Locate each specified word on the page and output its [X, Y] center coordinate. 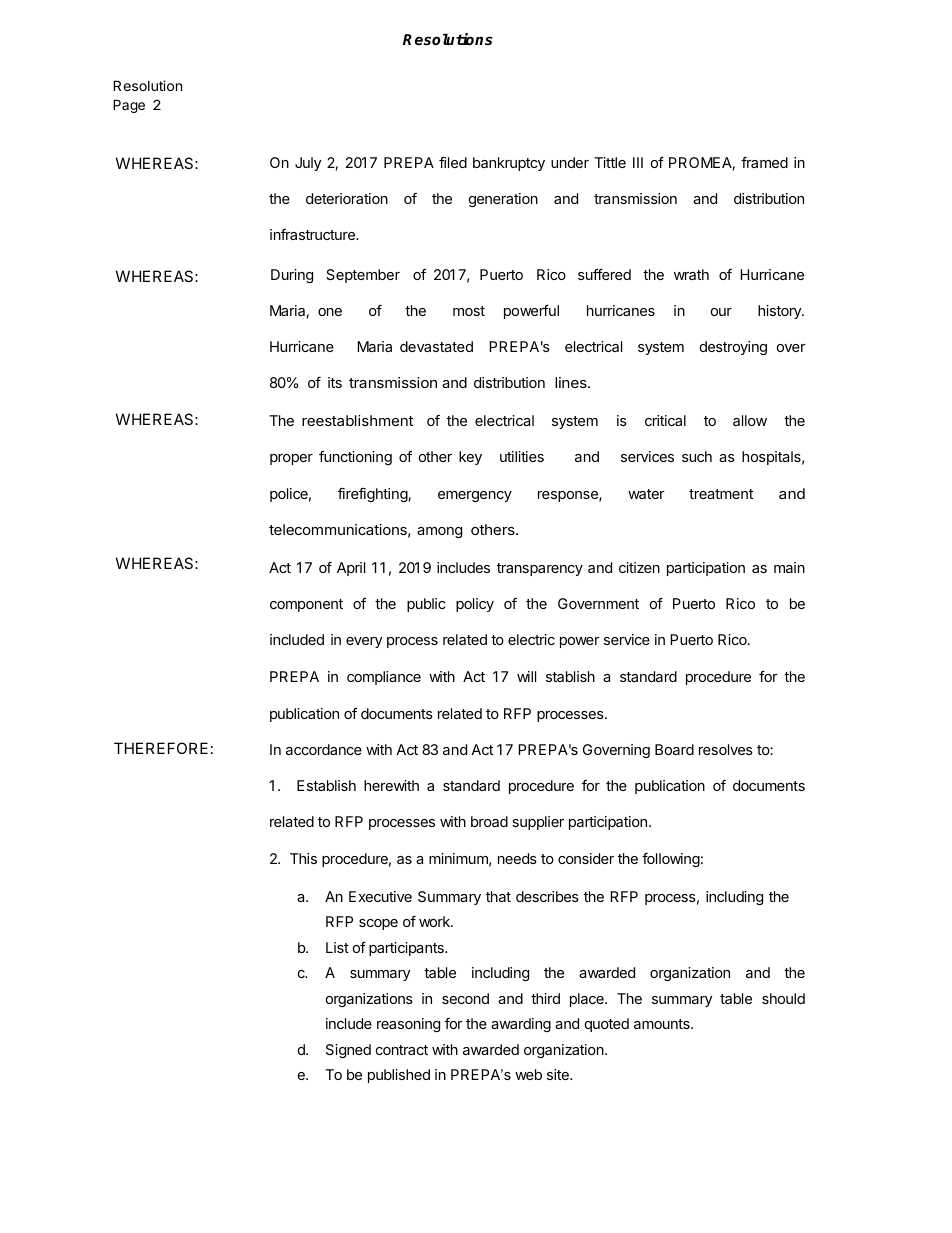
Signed [348, 1051]
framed [764, 162]
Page [129, 106]
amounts [663, 1024]
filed [453, 162]
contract [402, 1050]
